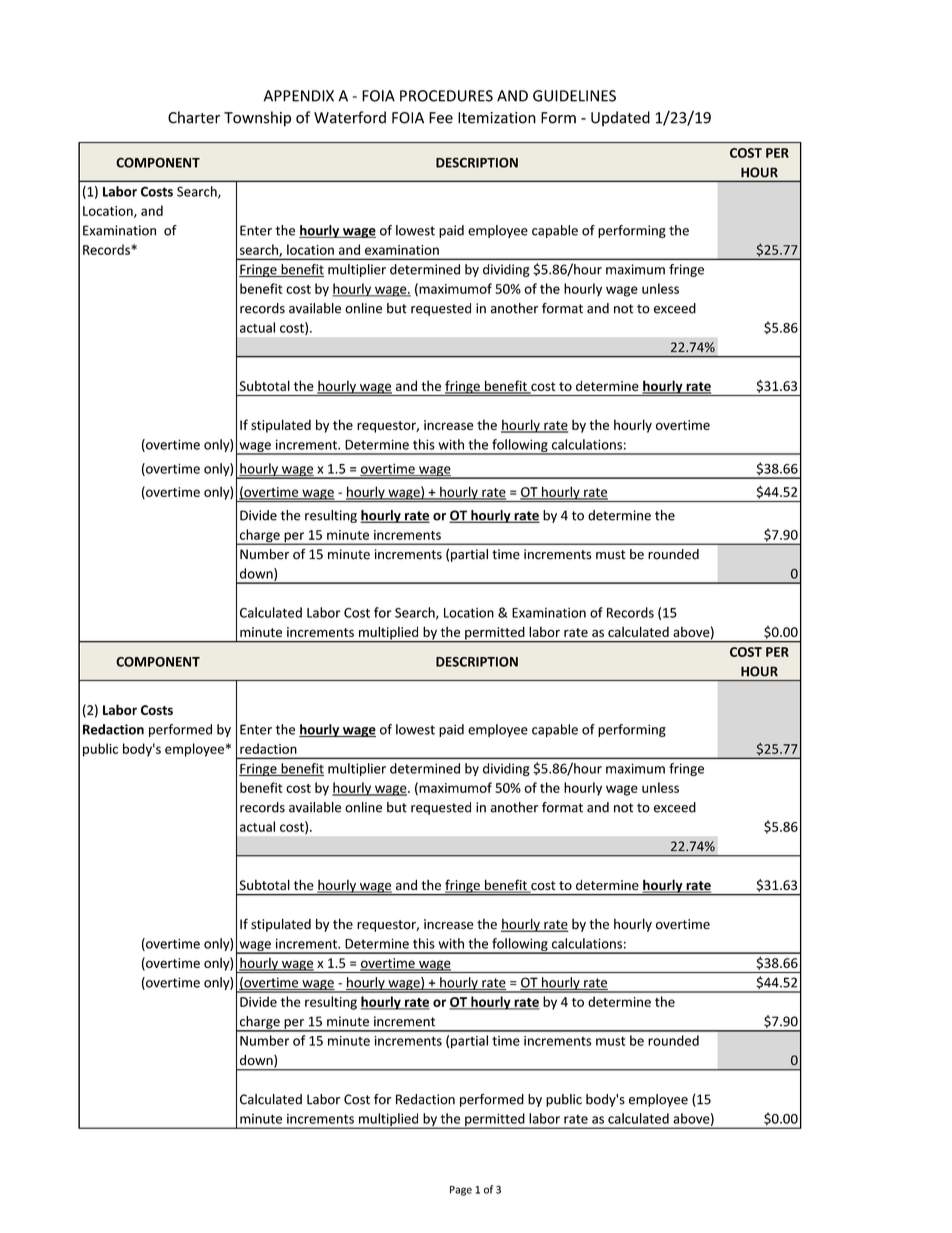  Describe the element at coordinates (574, 96) in the image. I see `GUIDELINES` at that location.
